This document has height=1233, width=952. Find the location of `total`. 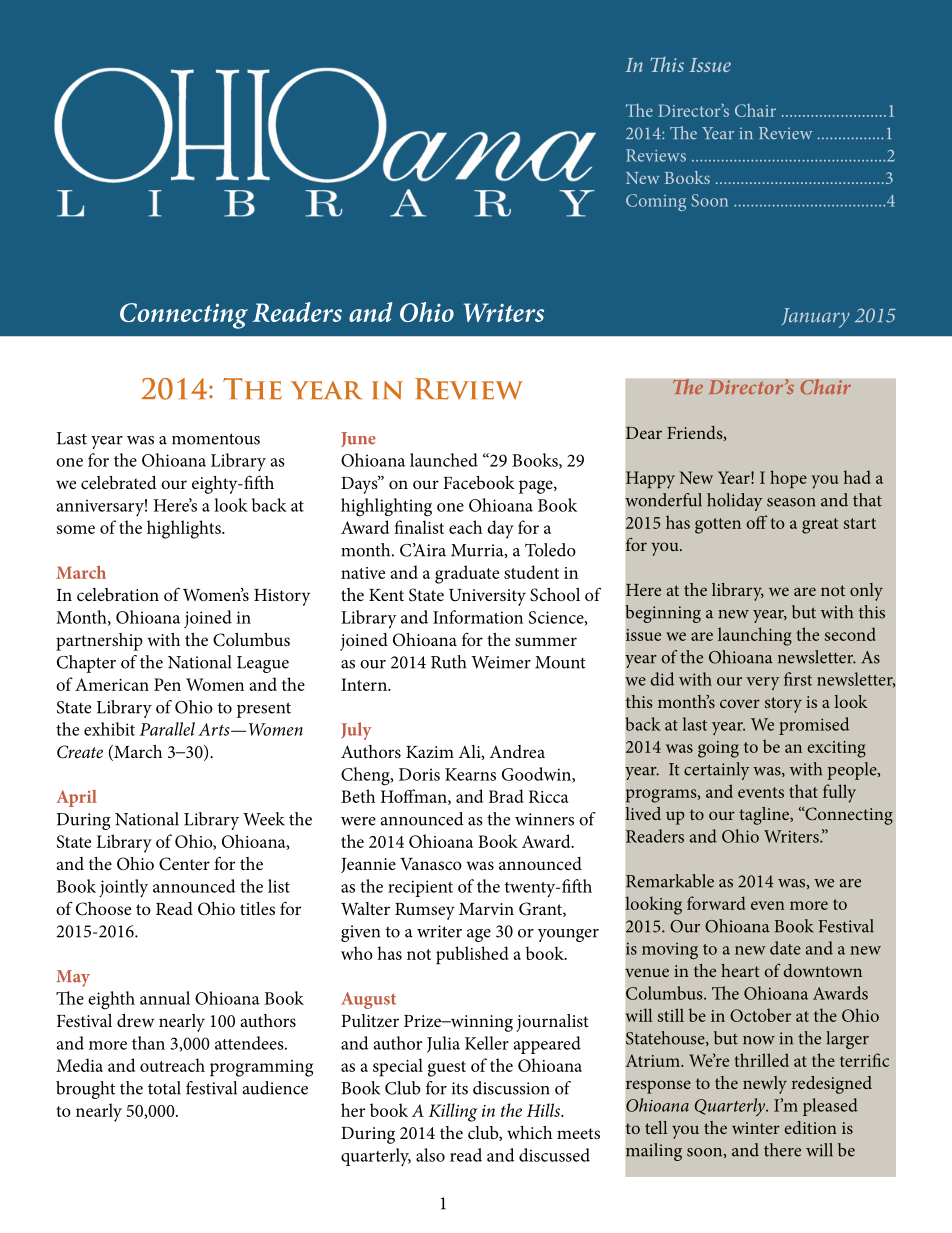

total is located at coordinates (164, 1088).
